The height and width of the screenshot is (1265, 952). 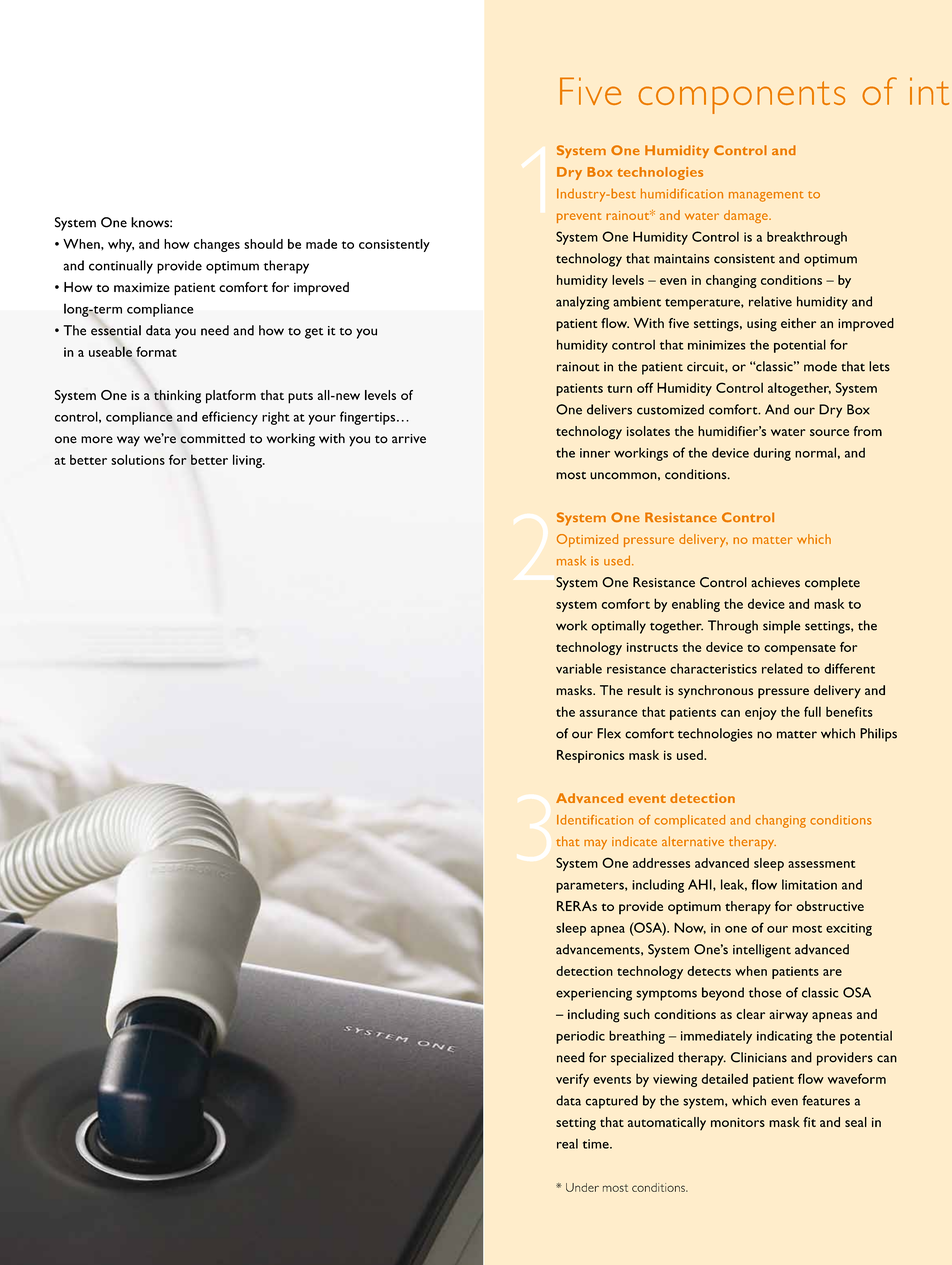 What do you see at coordinates (822, 864) in the screenshot?
I see `assessment` at bounding box center [822, 864].
